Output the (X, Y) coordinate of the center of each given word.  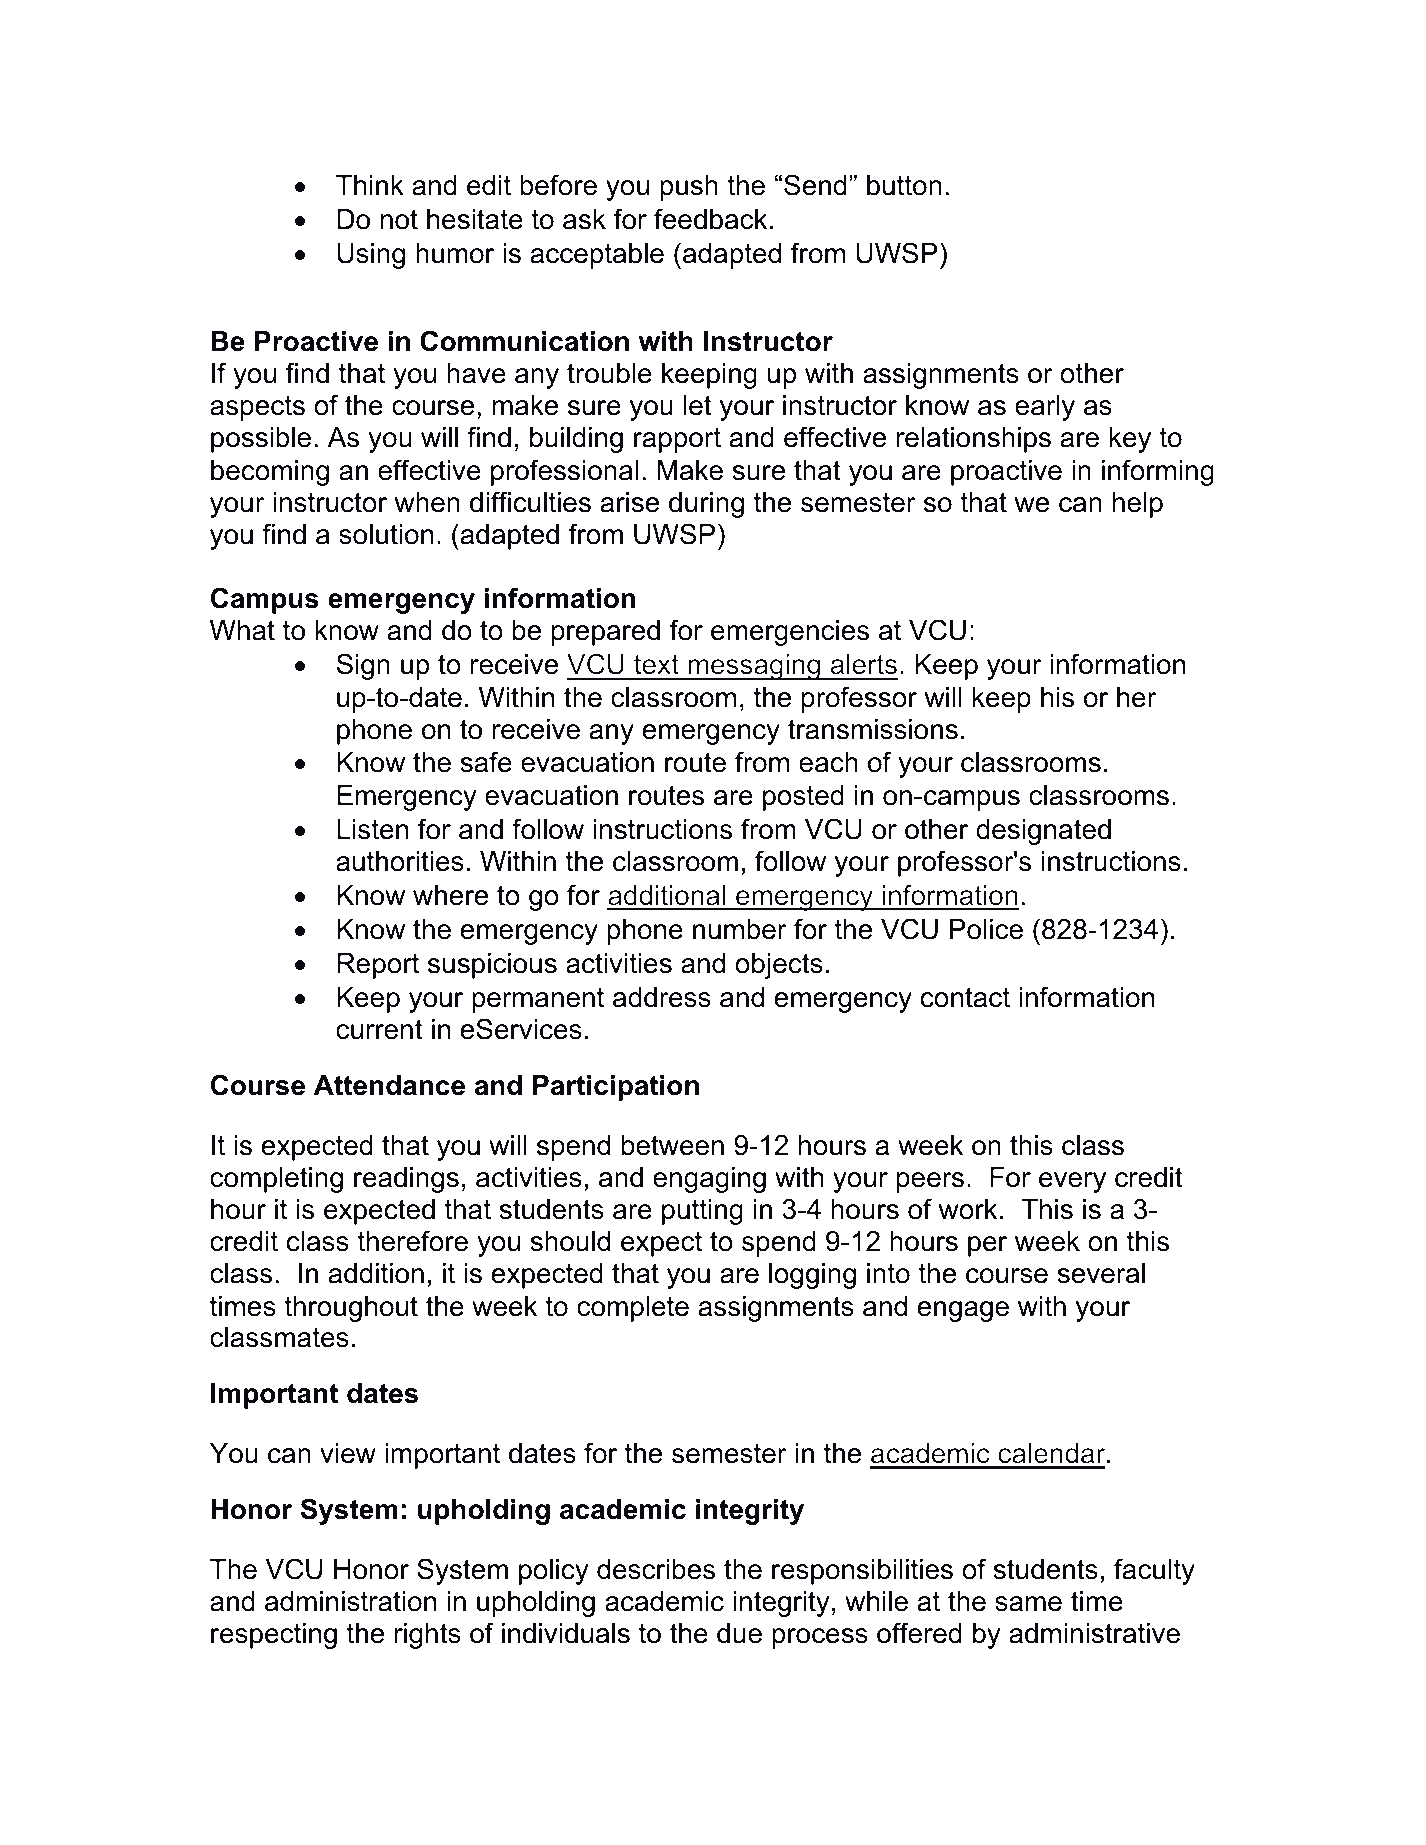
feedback (710, 219)
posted (803, 798)
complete (633, 1309)
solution (386, 534)
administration (350, 1601)
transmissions (873, 729)
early (1045, 408)
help (1138, 505)
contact (965, 997)
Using (371, 256)
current (379, 1029)
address (662, 997)
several (1101, 1273)
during (706, 505)
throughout (351, 1309)
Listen (372, 829)
